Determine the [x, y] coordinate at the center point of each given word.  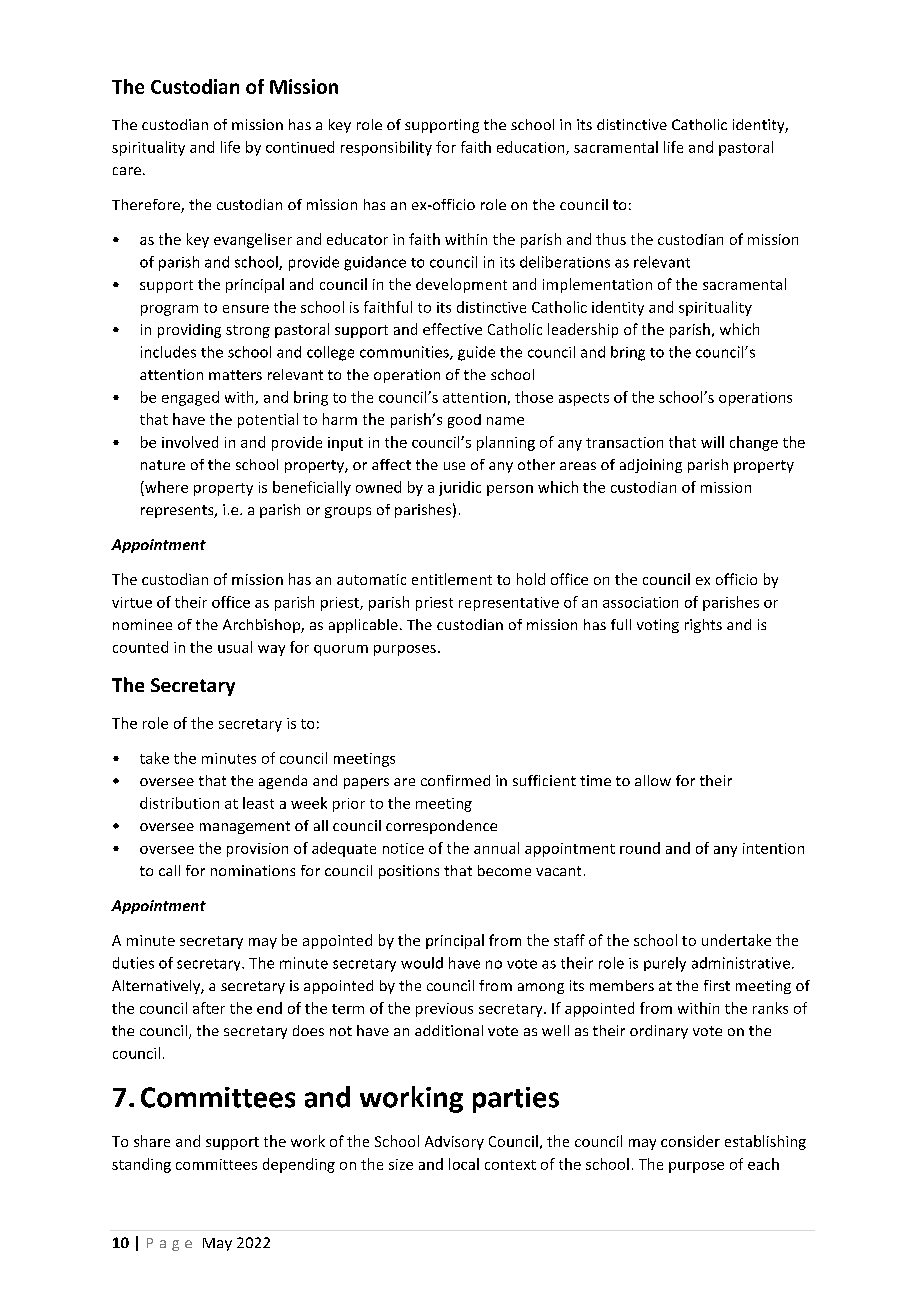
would [422, 963]
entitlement [452, 579]
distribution [179, 803]
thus [611, 239]
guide [476, 353]
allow [653, 780]
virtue [132, 602]
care [127, 171]
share [152, 1141]
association [640, 602]
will [712, 442]
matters [235, 375]
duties [133, 963]
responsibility [386, 148]
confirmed [455, 780]
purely [665, 964]
